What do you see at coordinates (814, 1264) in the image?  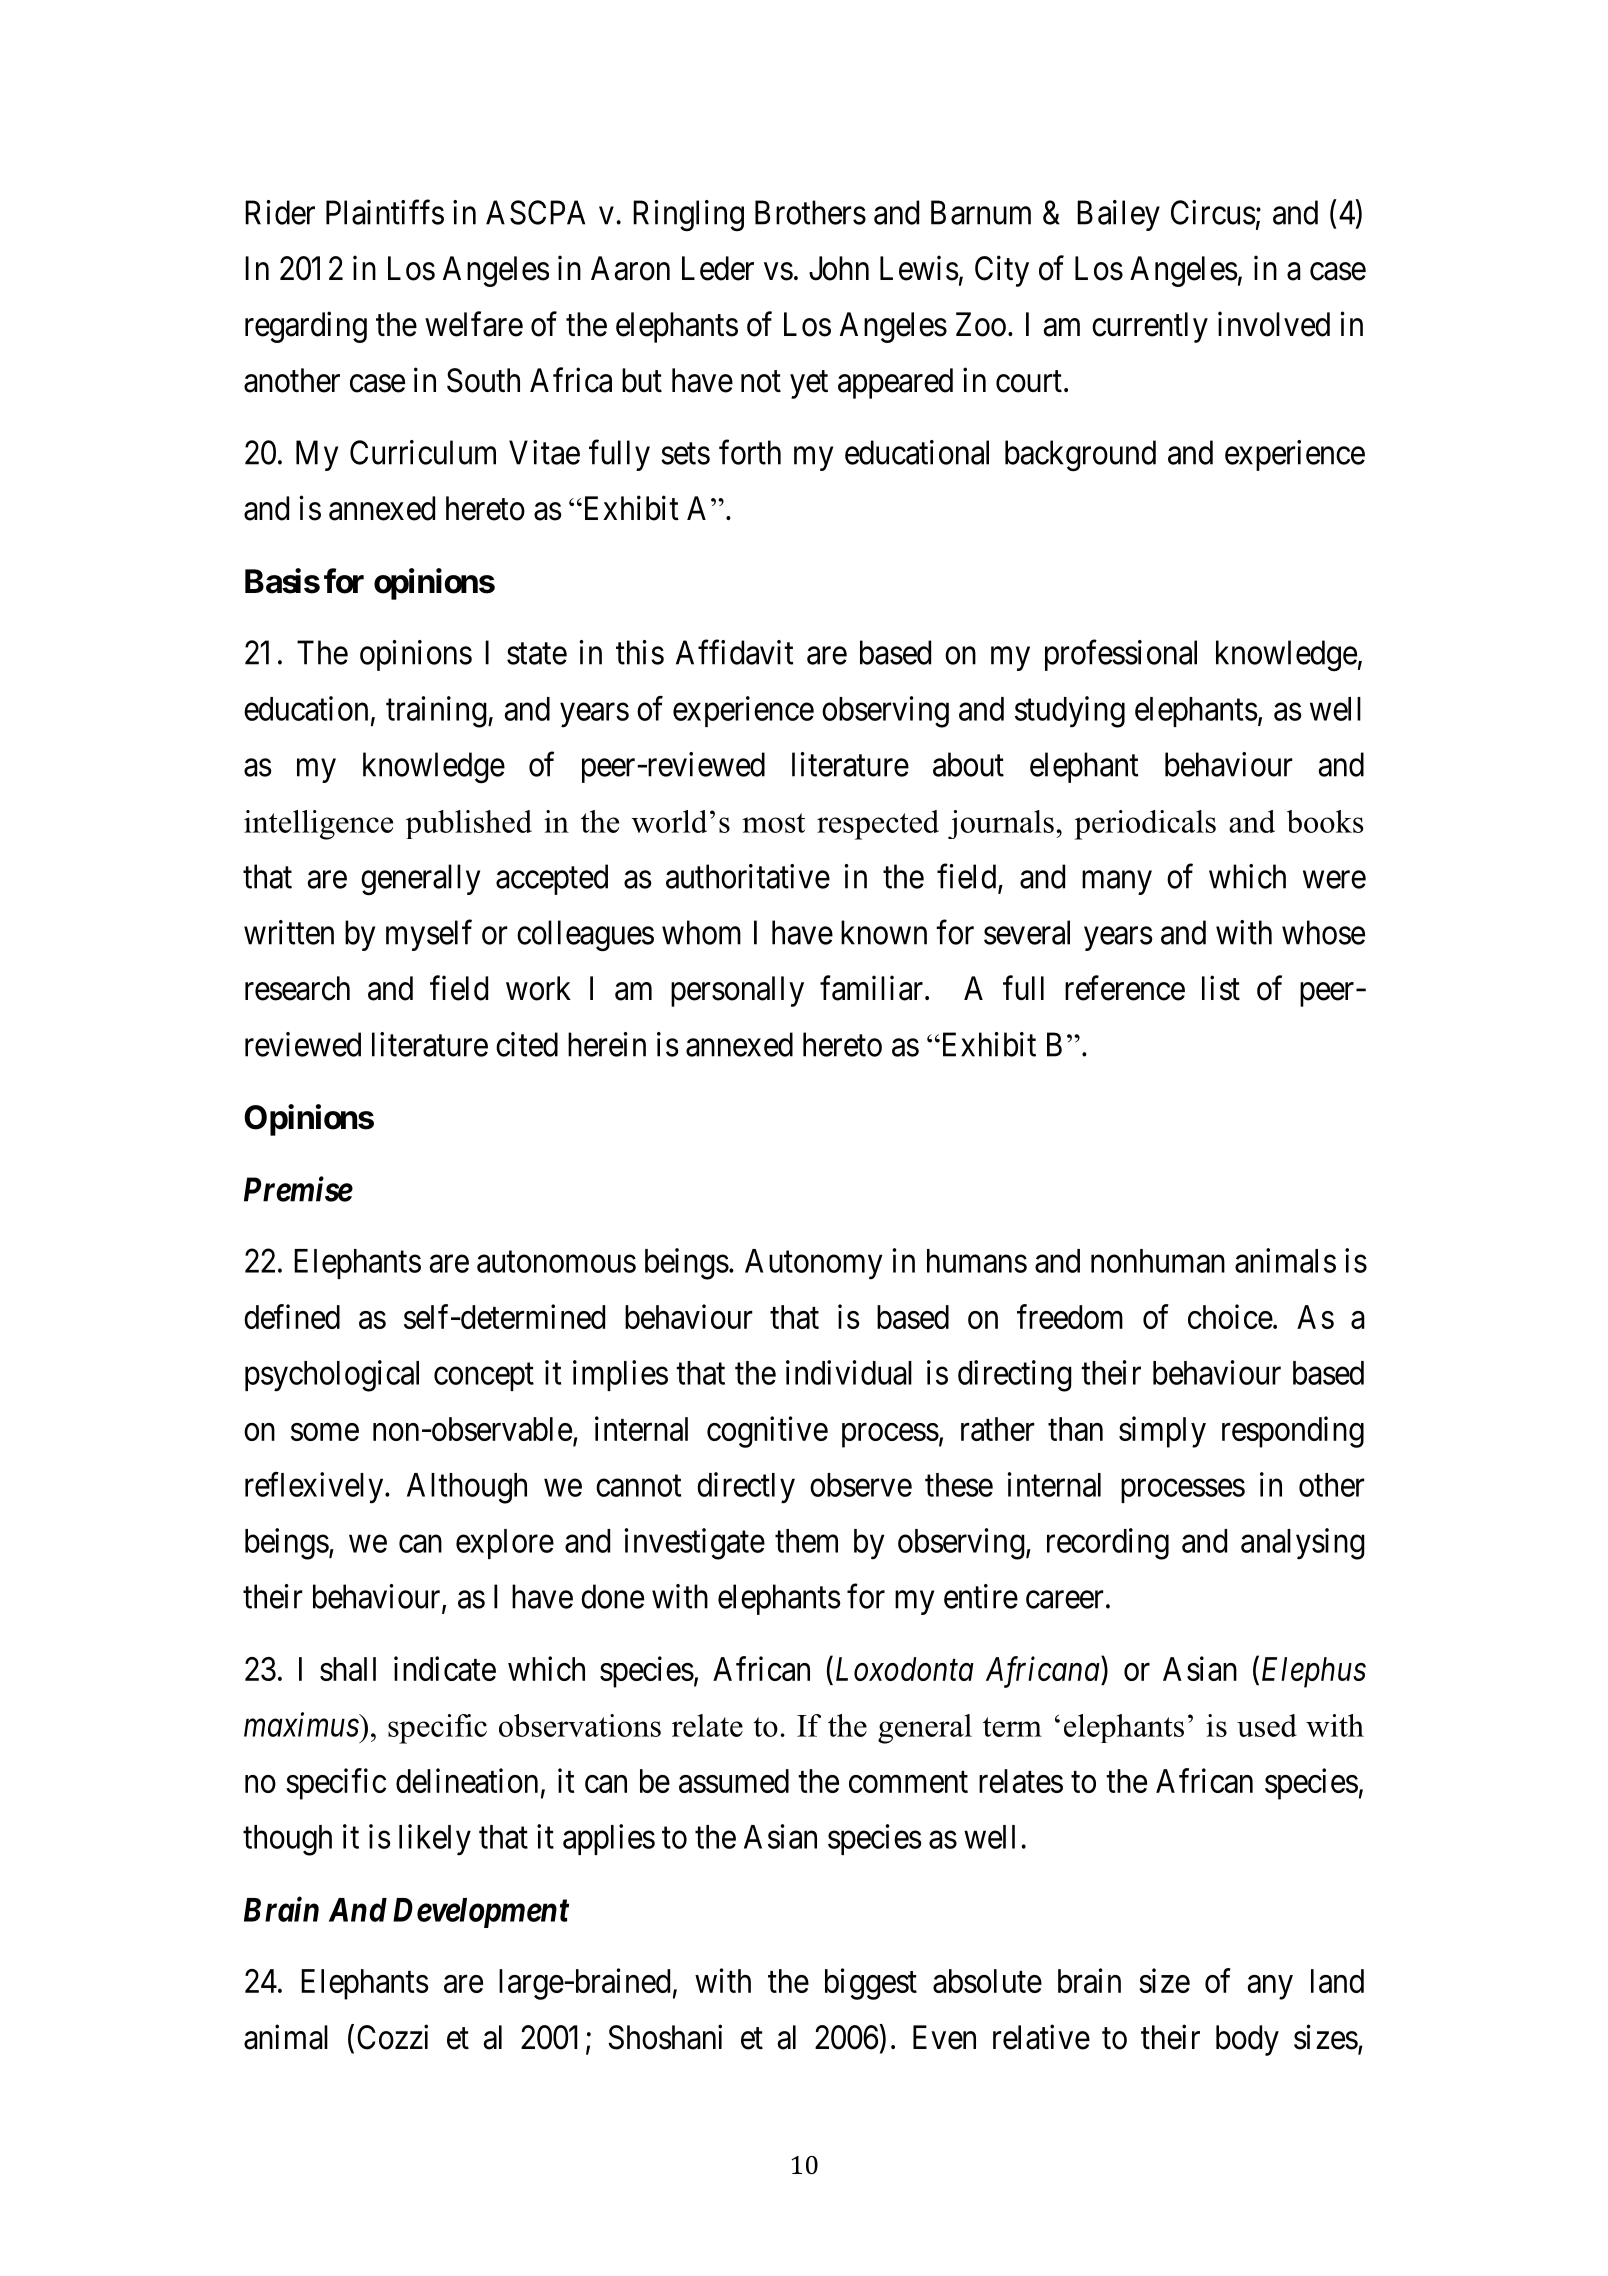 I see `Autonomy` at bounding box center [814, 1264].
